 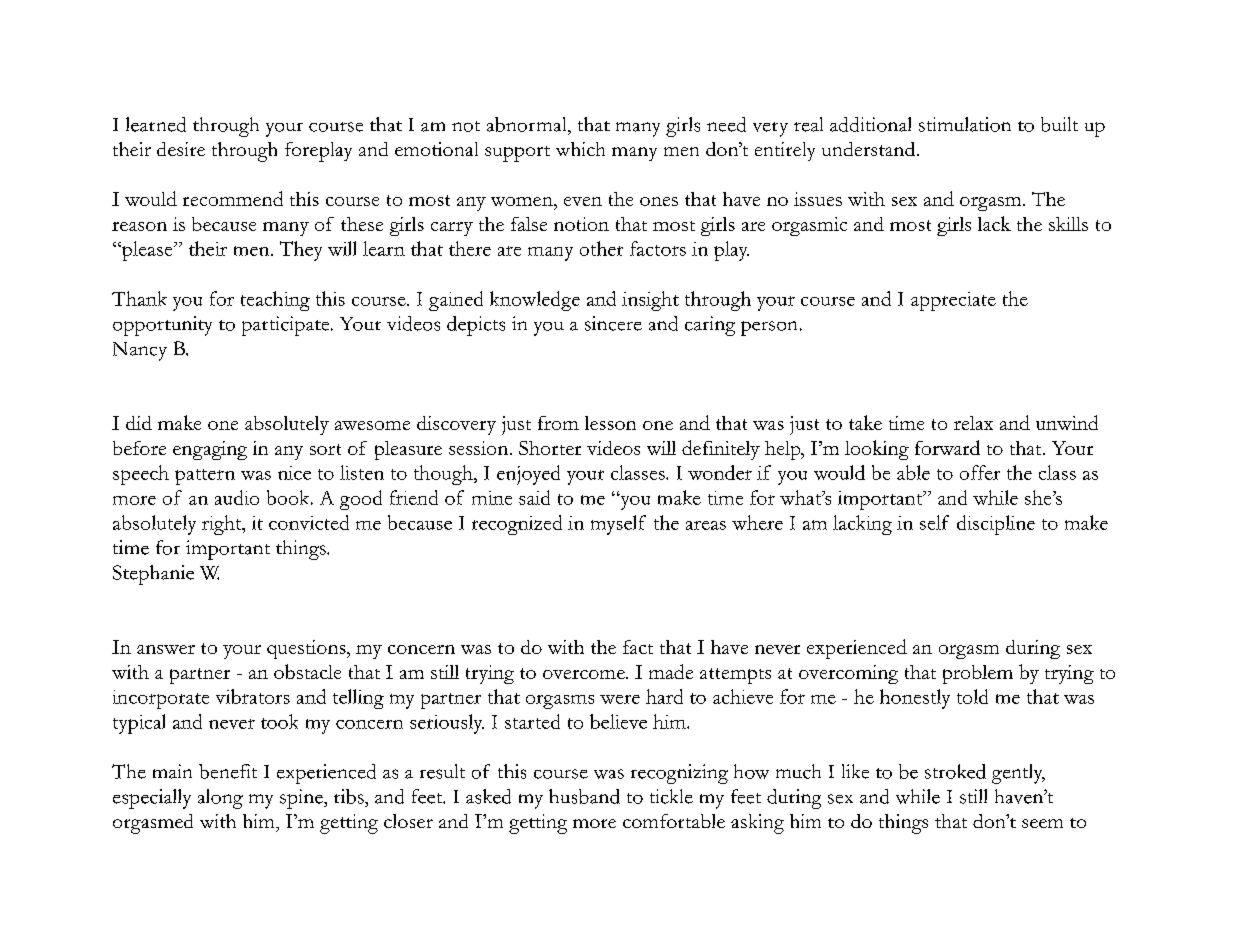 What do you see at coordinates (580, 149) in the screenshot?
I see `which` at bounding box center [580, 149].
